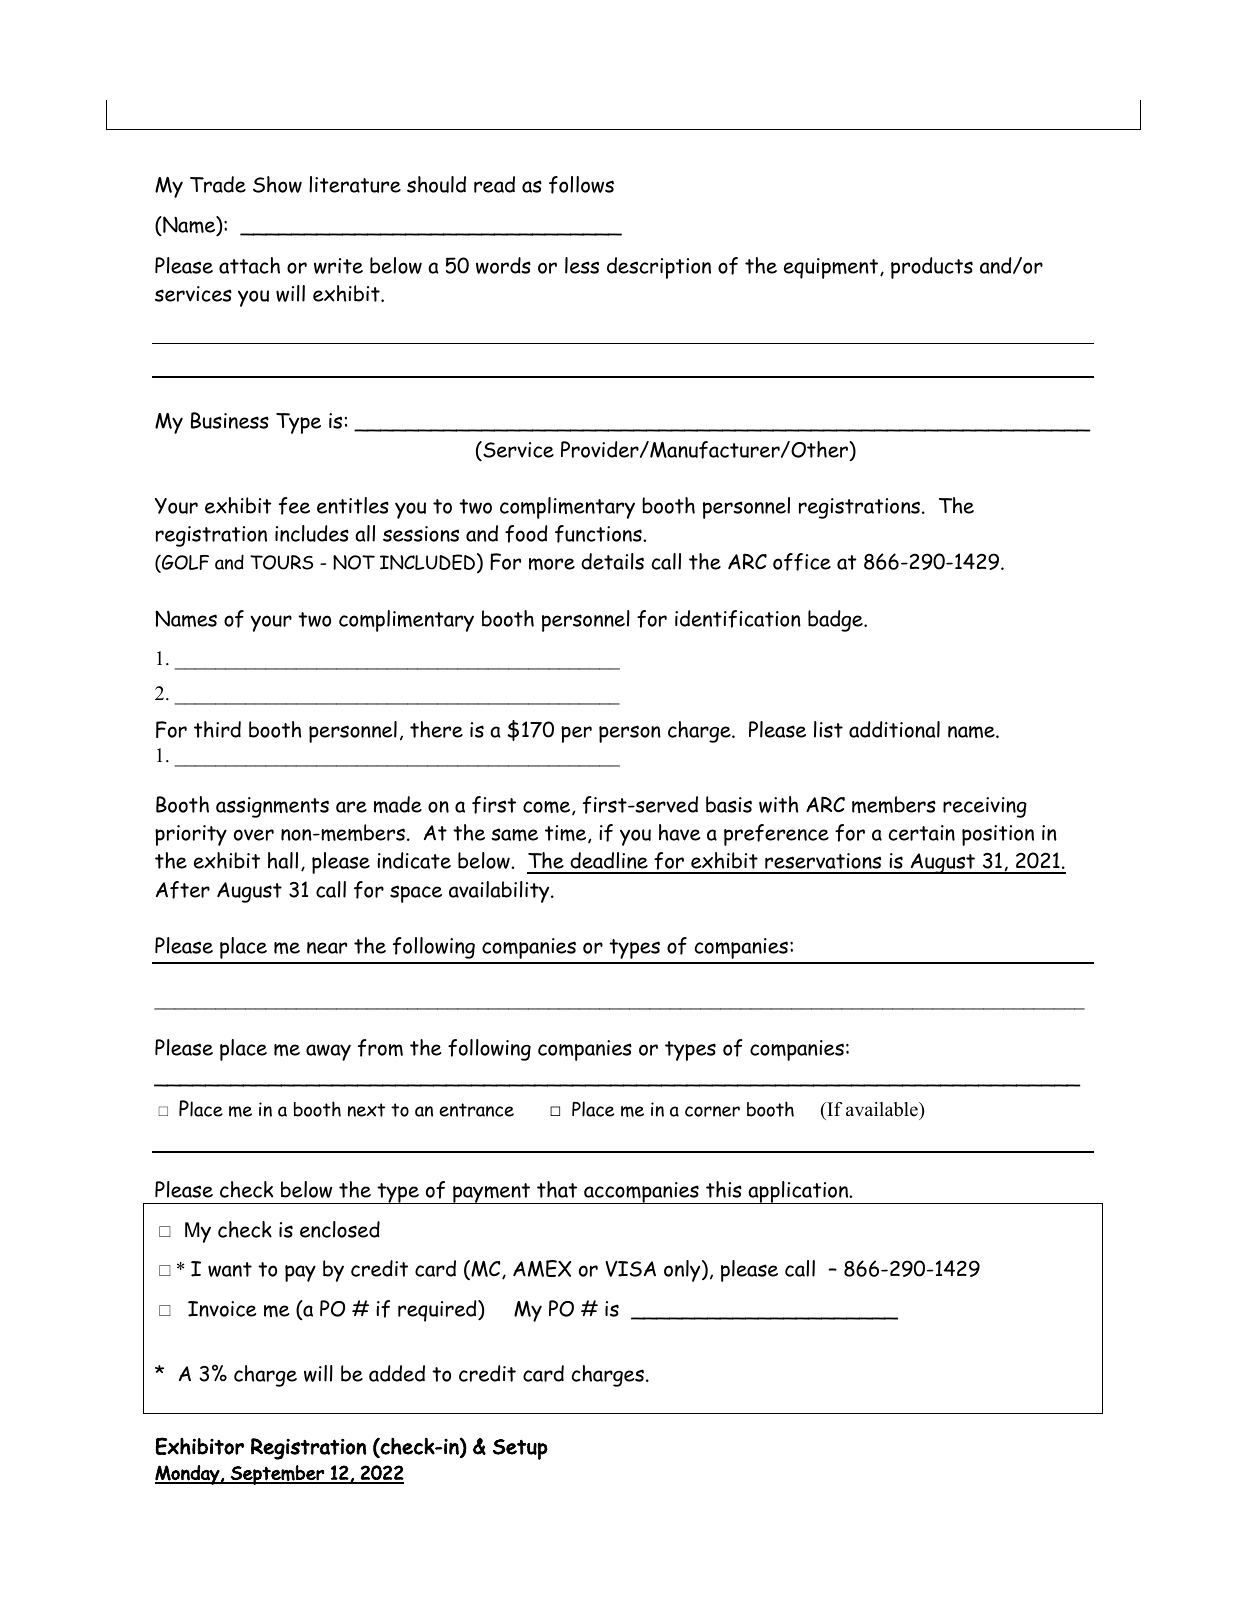 Image resolution: width=1237 pixels, height=1601 pixels. Describe the element at coordinates (366, 1110) in the screenshot. I see `next` at that location.
